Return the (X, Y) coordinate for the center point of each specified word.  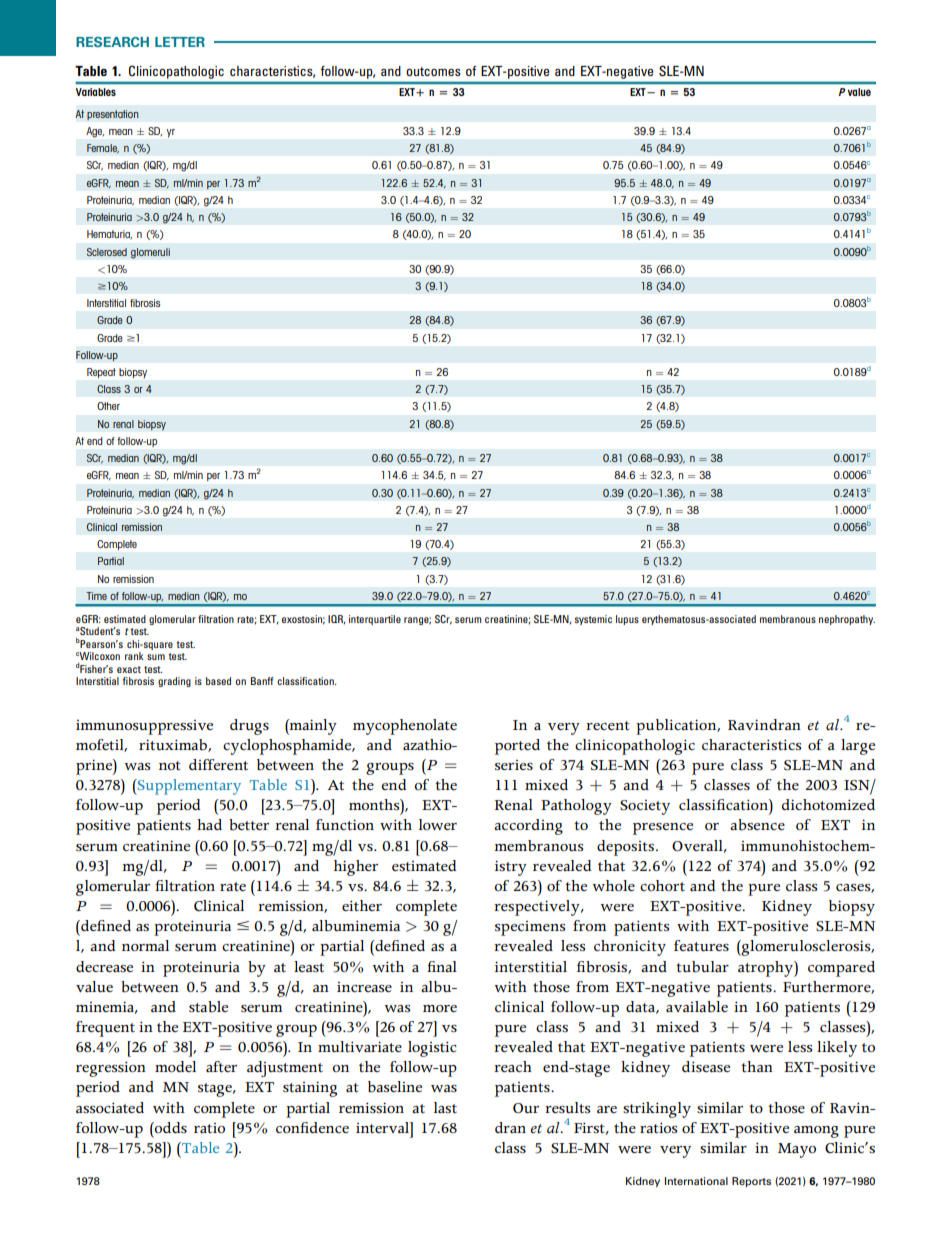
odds (170, 1128)
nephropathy (847, 620)
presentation (113, 115)
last (445, 1107)
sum (156, 657)
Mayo (797, 1150)
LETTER (180, 42)
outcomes (433, 71)
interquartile (375, 620)
